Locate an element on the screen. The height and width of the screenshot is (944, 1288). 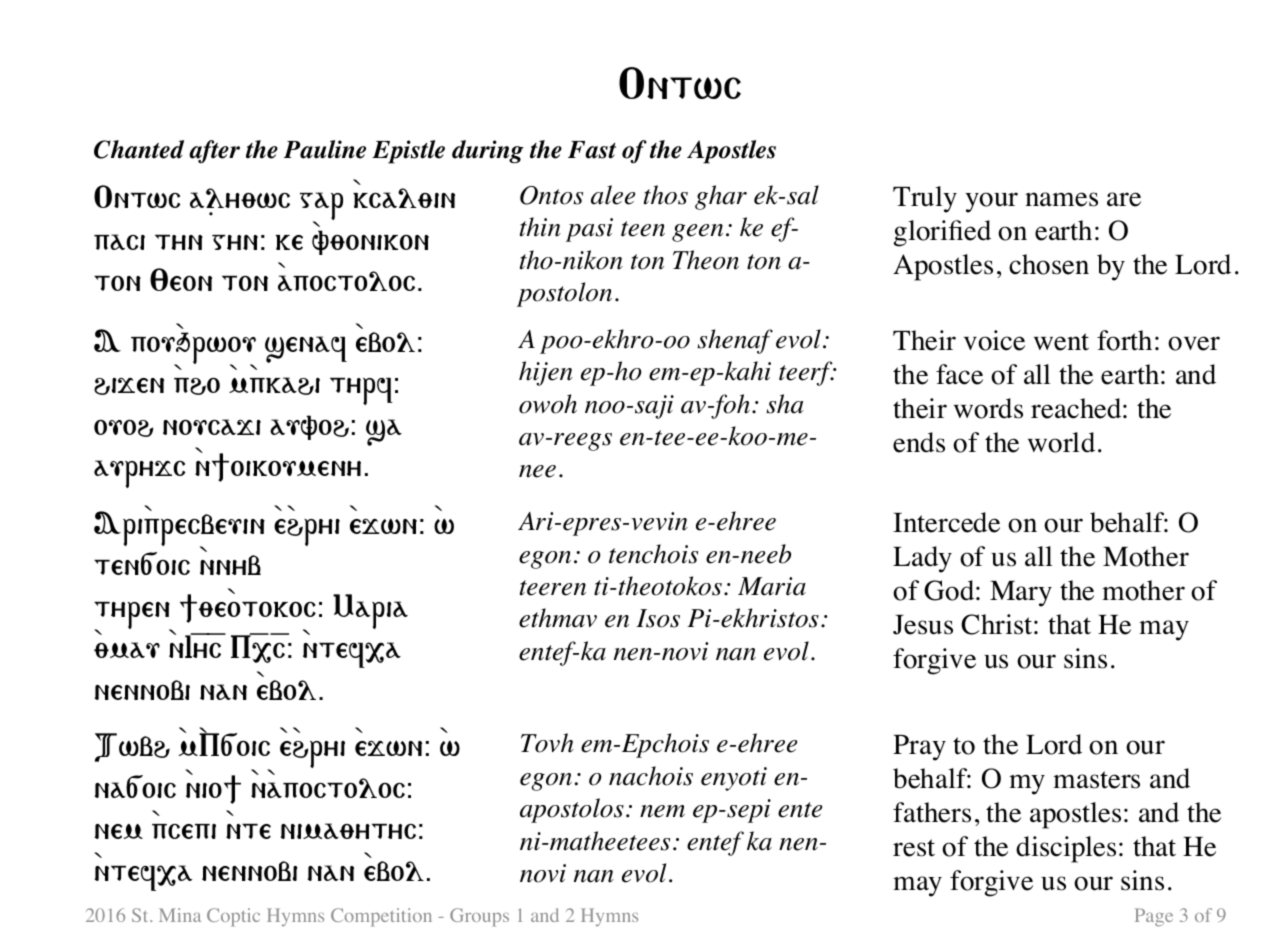
words is located at coordinates (988, 408).
